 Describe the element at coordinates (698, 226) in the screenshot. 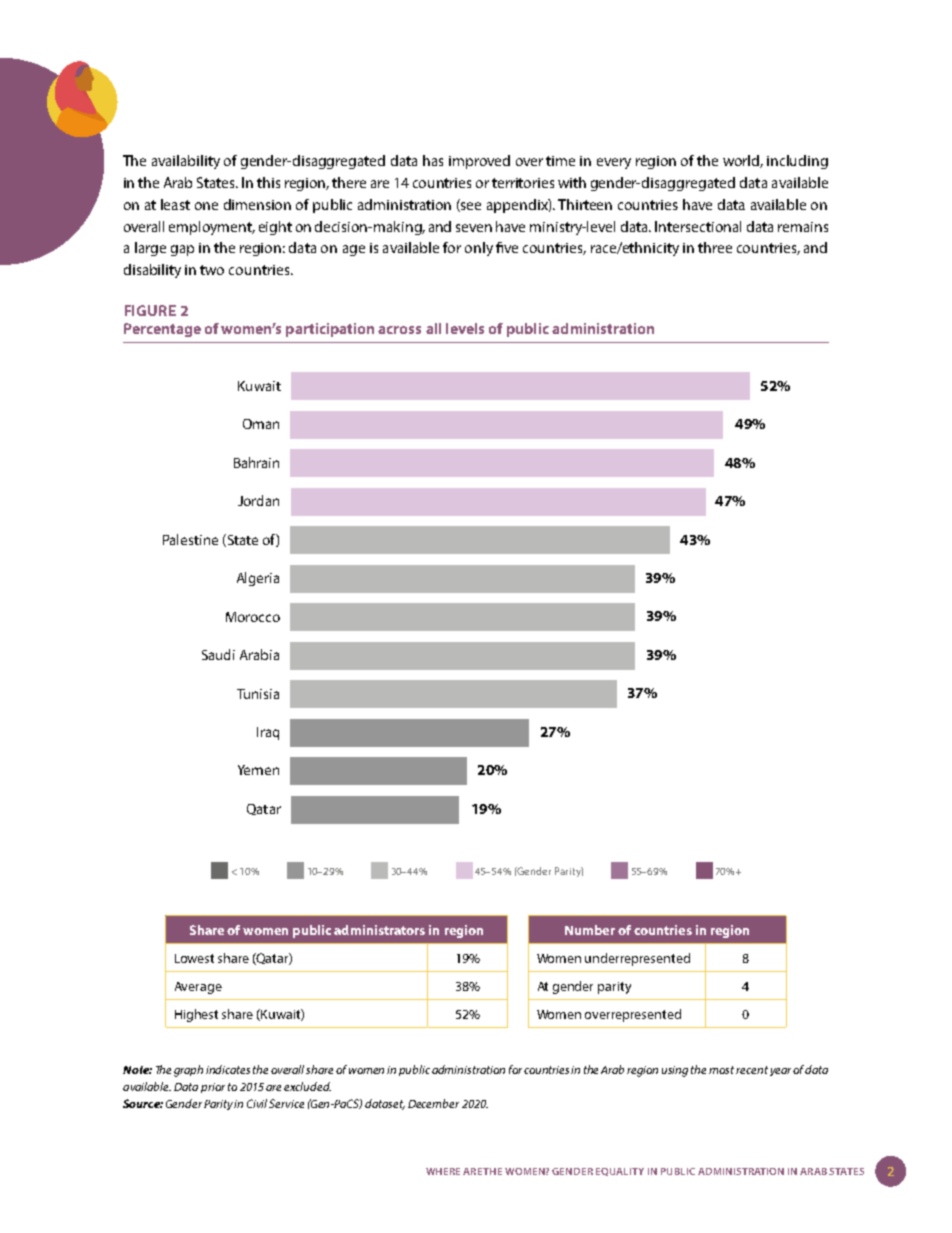

I see `Intersectional` at that location.
